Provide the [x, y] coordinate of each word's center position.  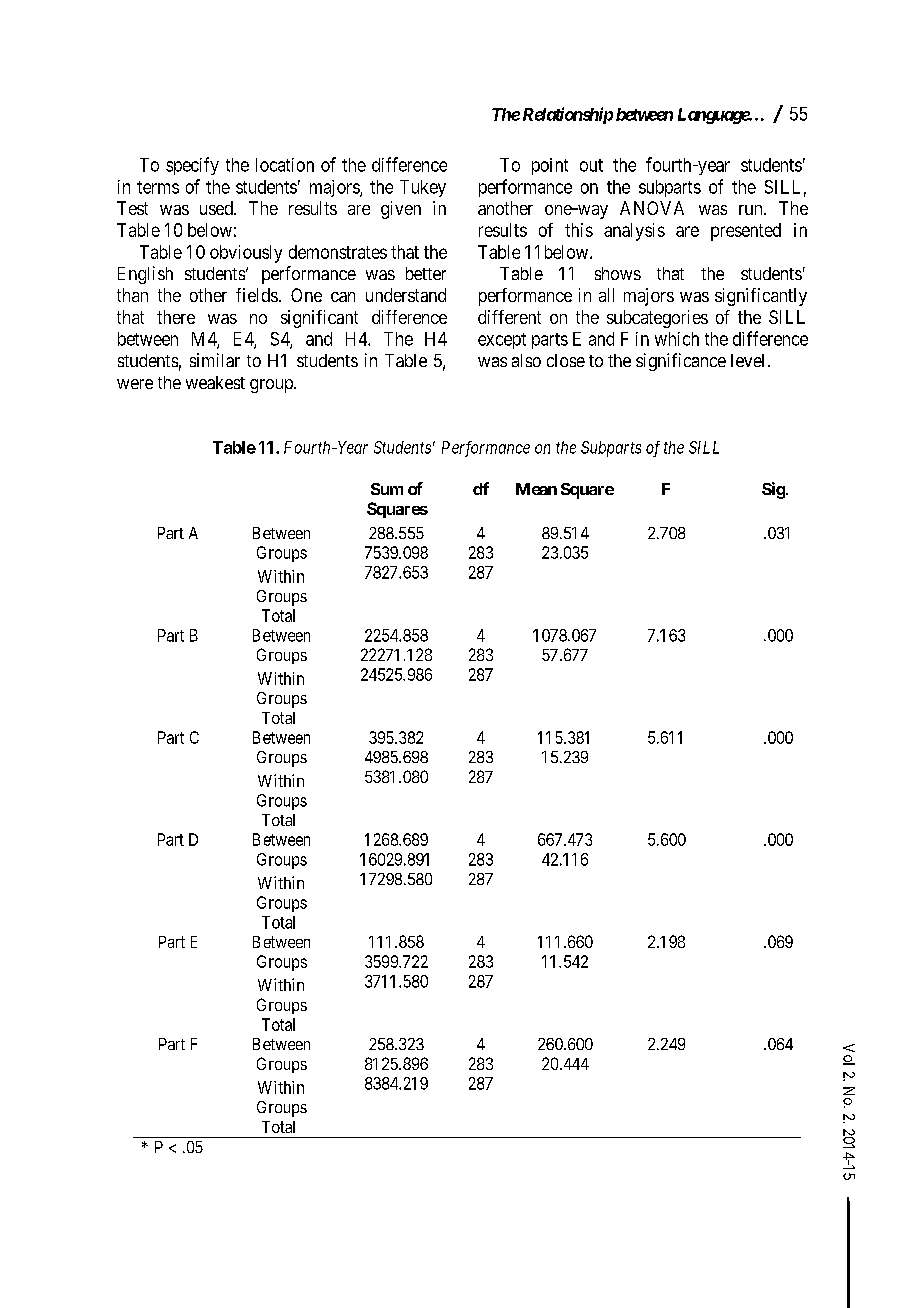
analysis [634, 232]
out [591, 165]
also [526, 360]
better [426, 273]
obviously [246, 254]
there [176, 317]
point [550, 166]
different [509, 317]
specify [192, 166]
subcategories [657, 319]
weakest [215, 382]
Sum [387, 489]
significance [681, 362]
